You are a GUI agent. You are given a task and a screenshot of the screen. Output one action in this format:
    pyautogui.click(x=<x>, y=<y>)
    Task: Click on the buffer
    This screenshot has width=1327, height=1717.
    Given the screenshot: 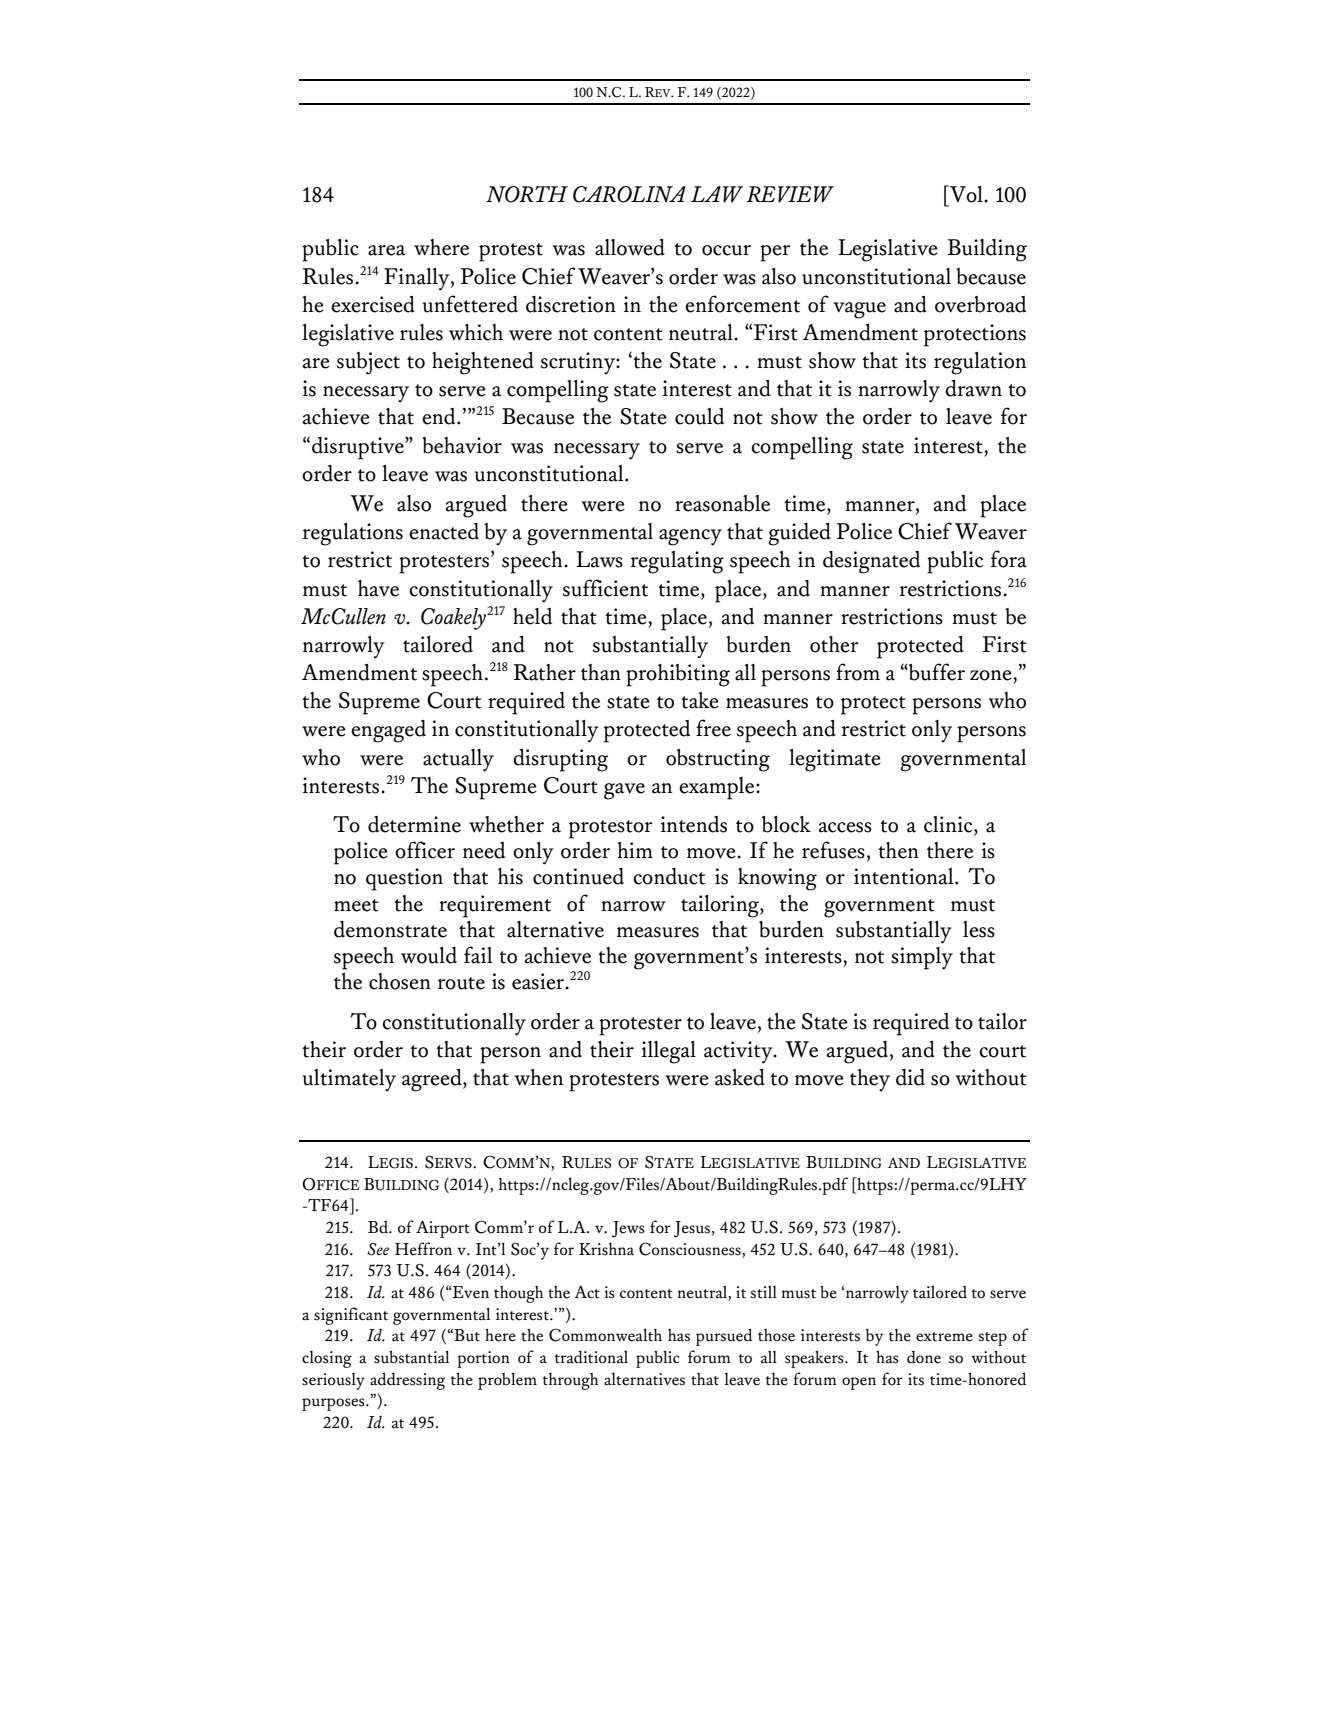 What is the action you would take?
    pyautogui.click(x=936, y=672)
